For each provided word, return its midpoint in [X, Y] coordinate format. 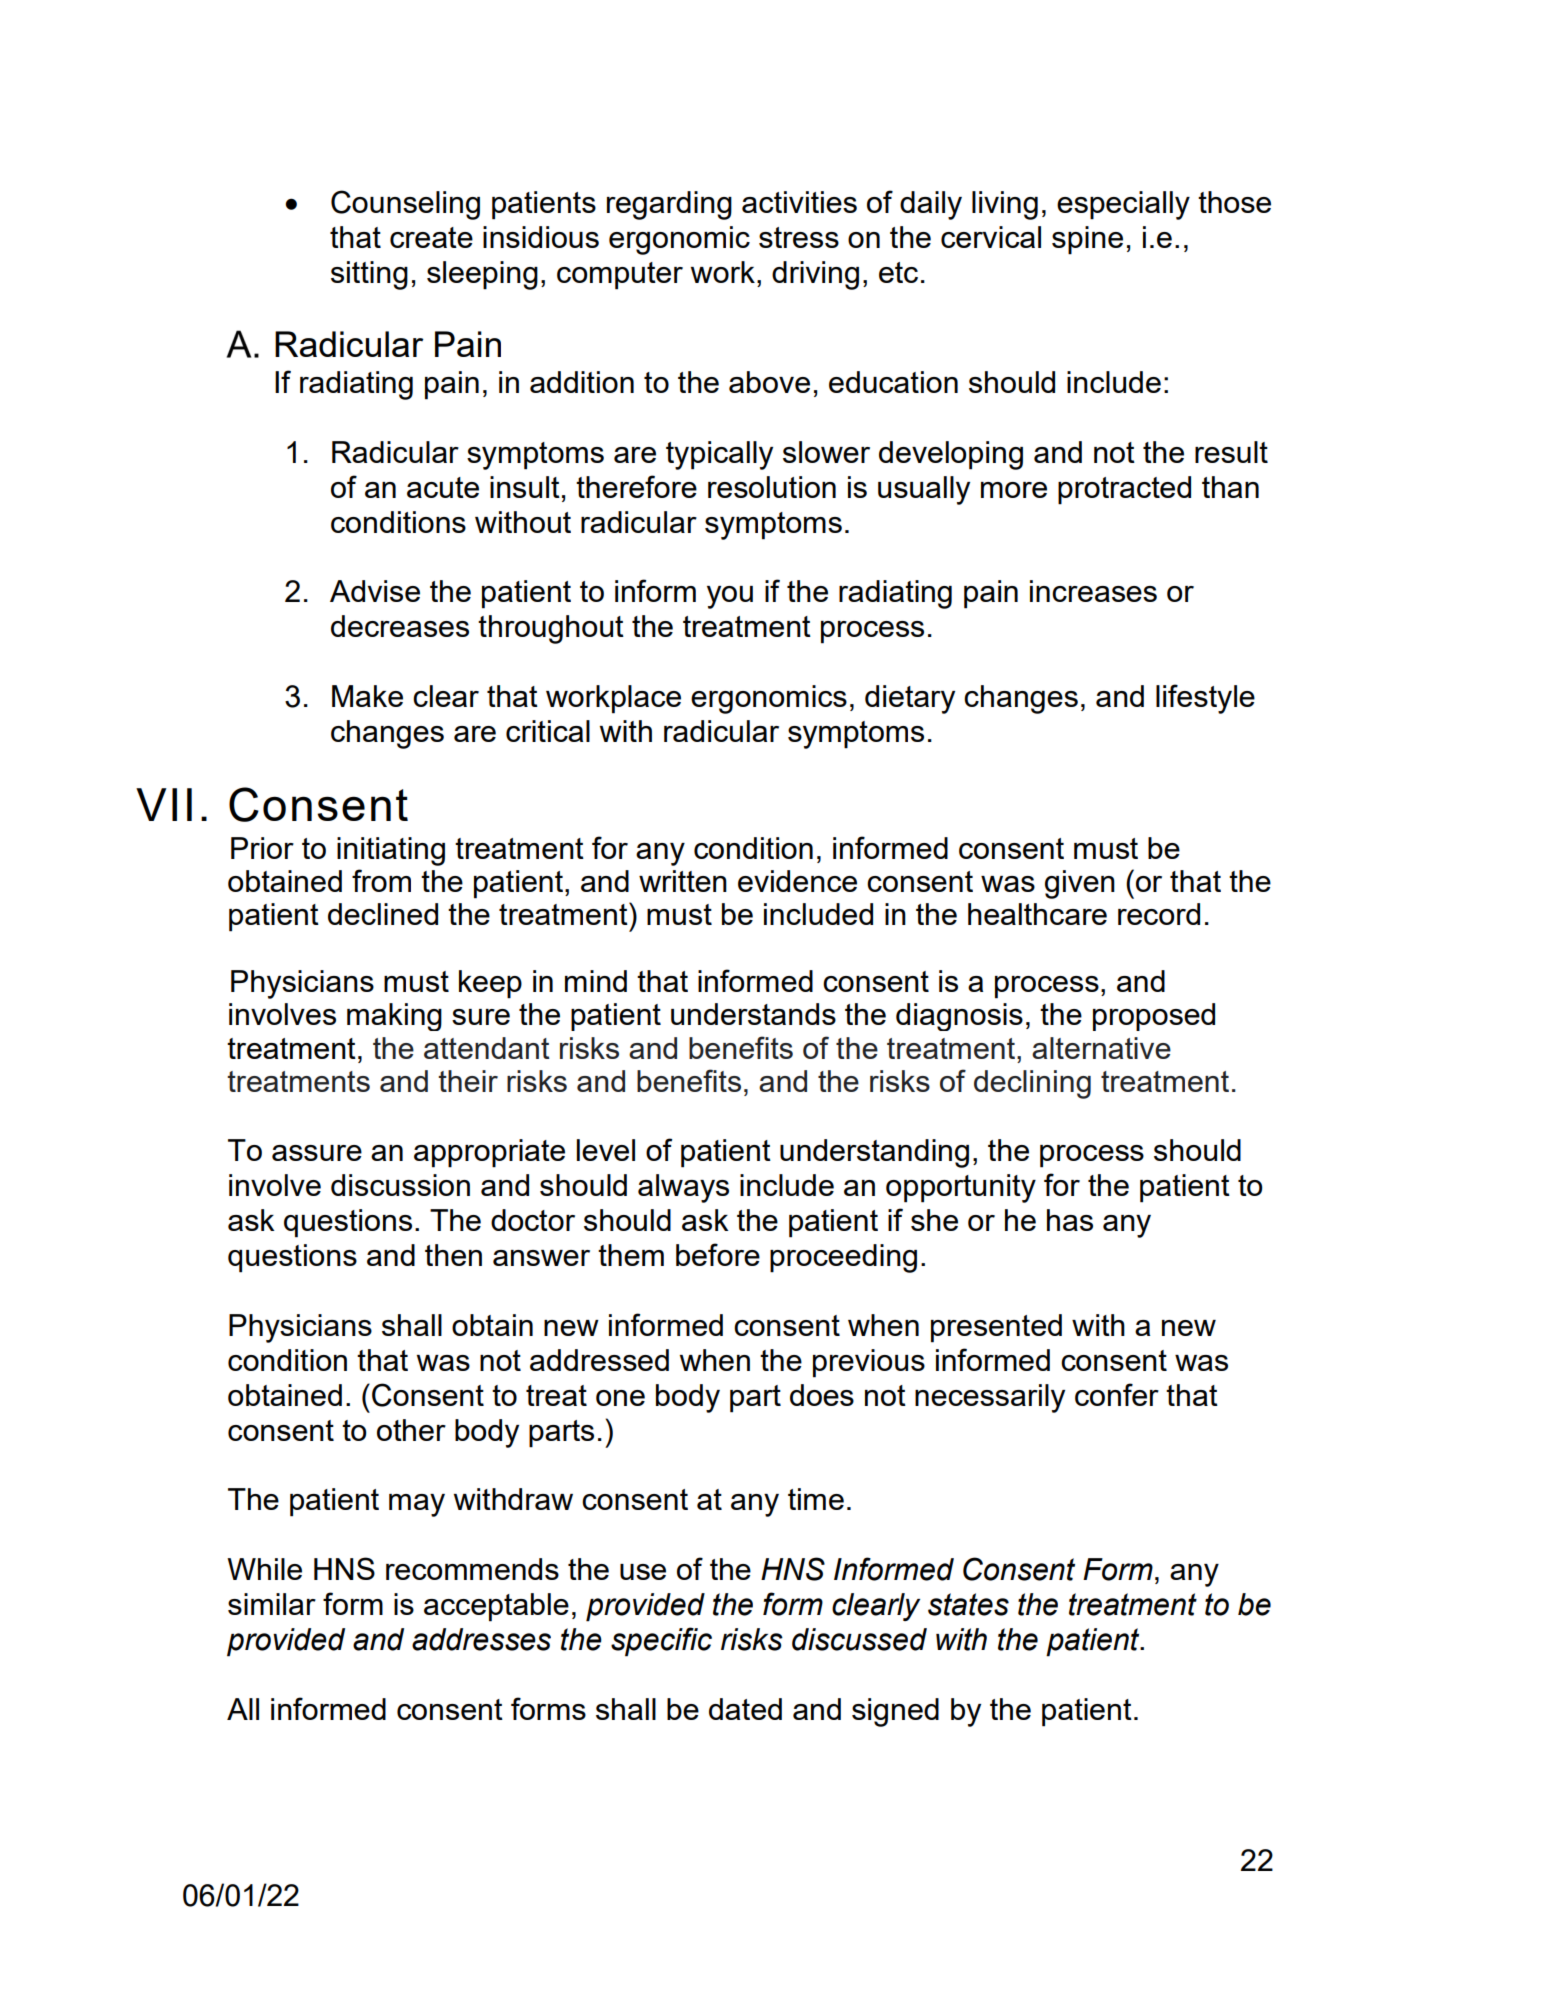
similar [272, 1604]
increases [1093, 591]
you [730, 597]
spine [1087, 240]
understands [753, 1014]
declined [383, 914]
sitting [369, 275]
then [453, 1255]
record [1159, 914]
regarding [669, 205]
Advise [375, 591]
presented [996, 1328]
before [718, 1254]
